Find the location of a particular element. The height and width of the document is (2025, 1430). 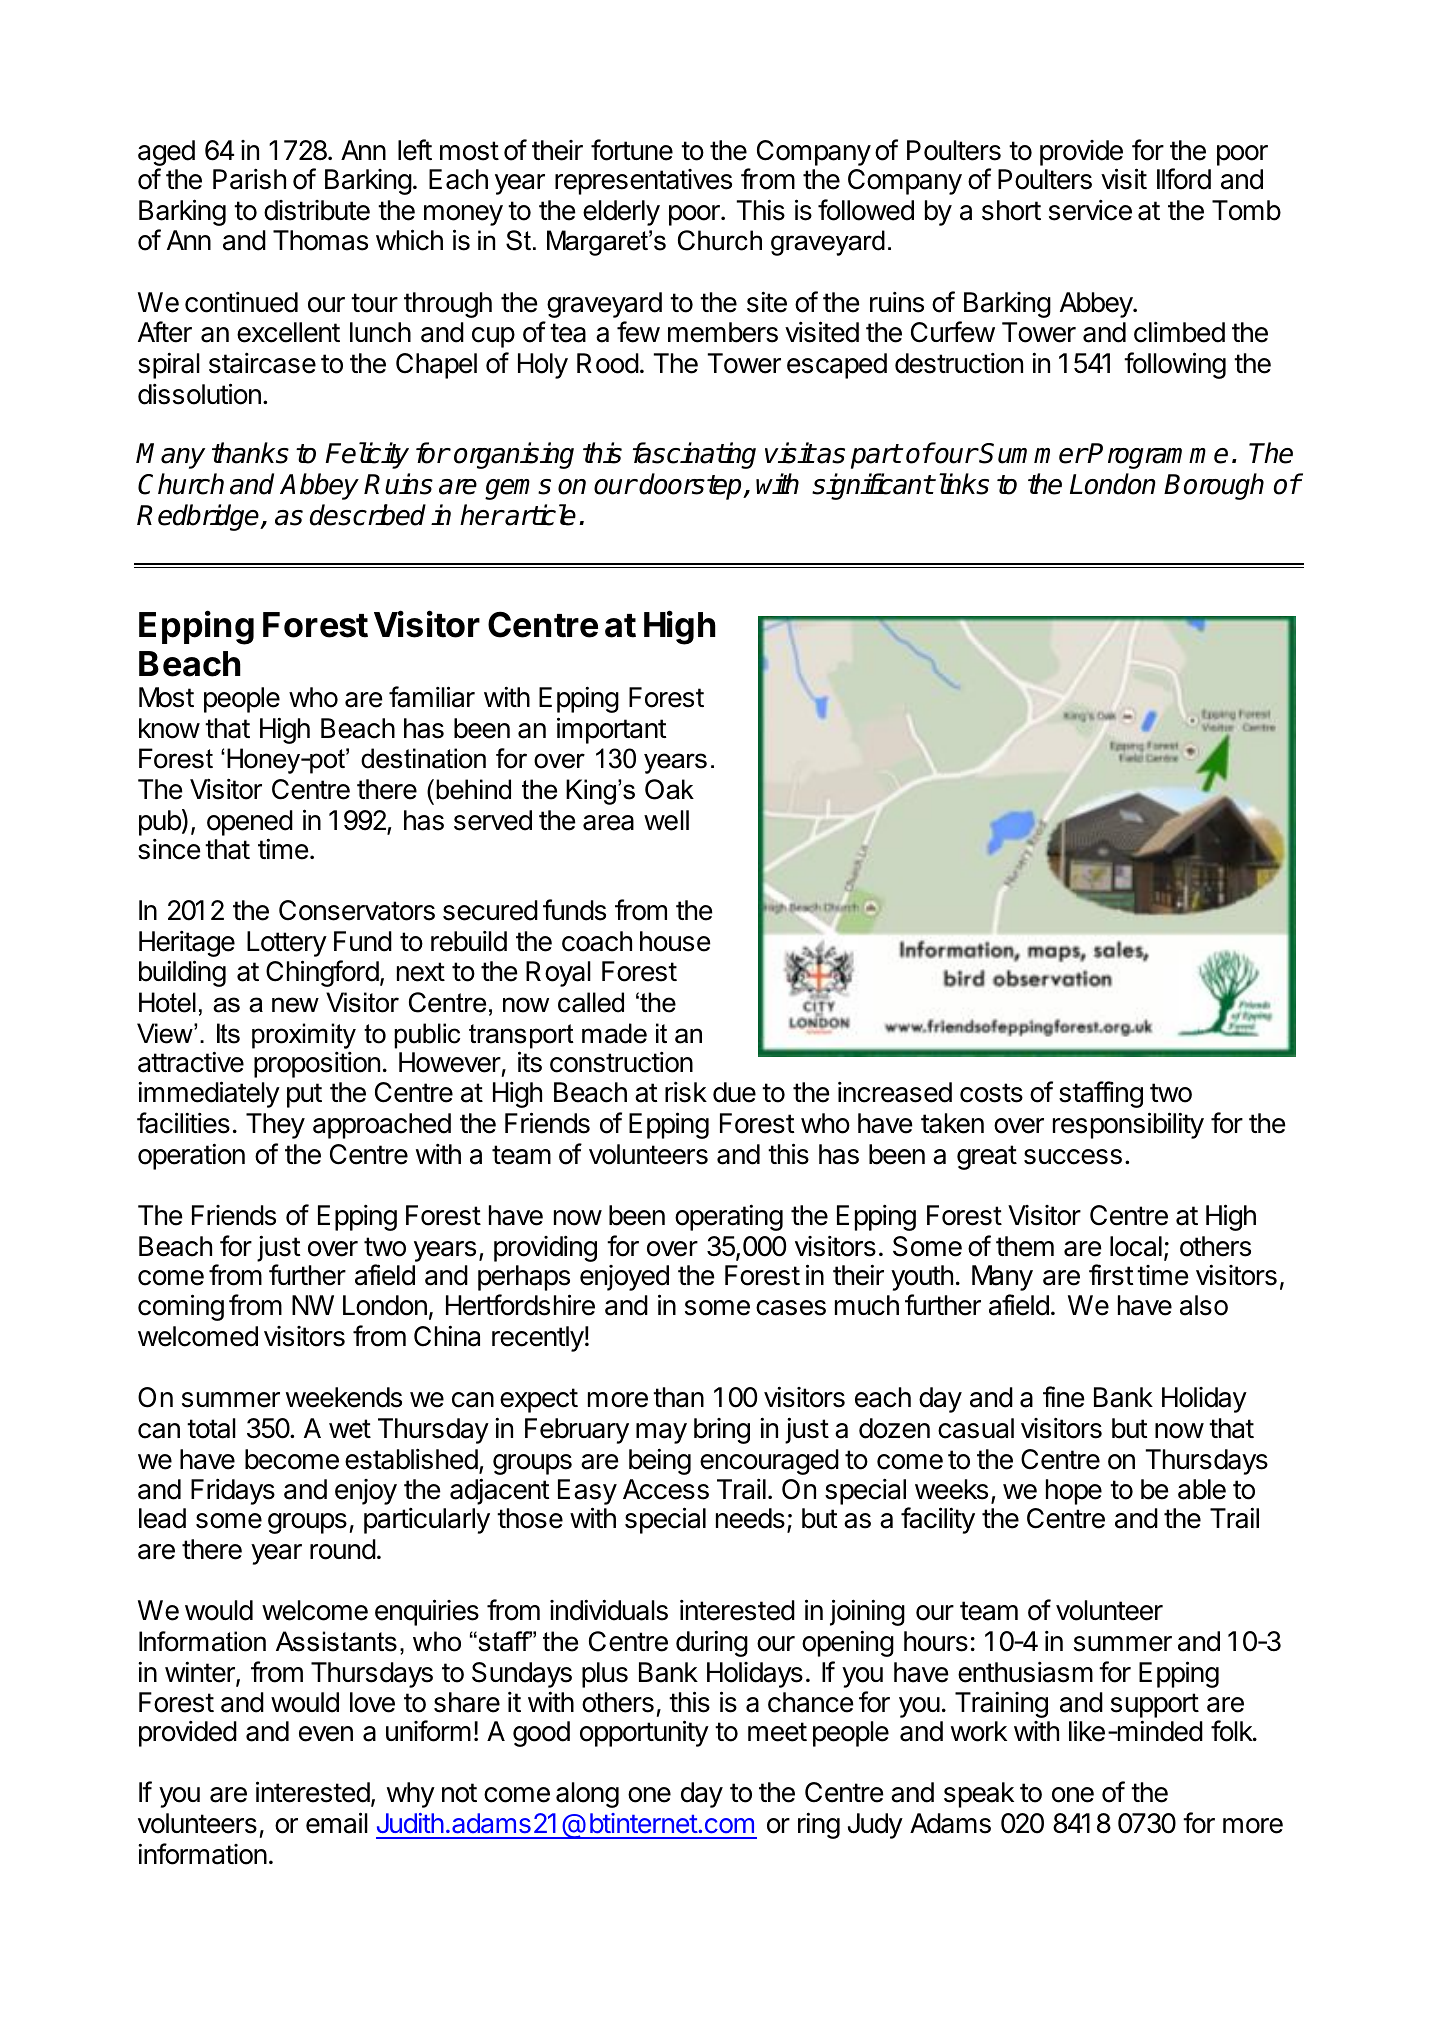

house is located at coordinates (675, 941).
